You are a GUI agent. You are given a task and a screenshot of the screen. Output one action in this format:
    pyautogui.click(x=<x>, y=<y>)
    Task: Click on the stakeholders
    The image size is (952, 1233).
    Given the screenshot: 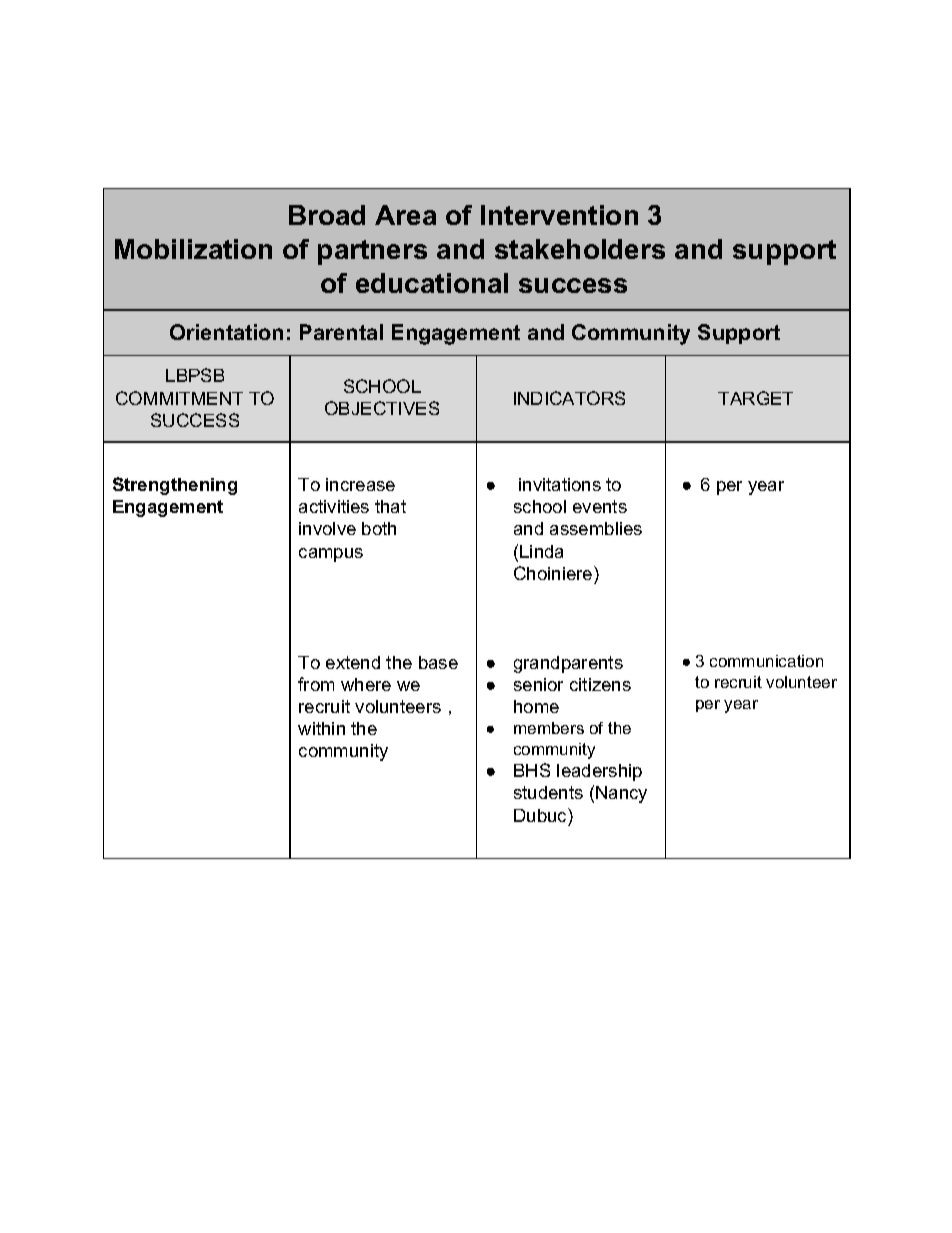 What is the action you would take?
    pyautogui.click(x=580, y=249)
